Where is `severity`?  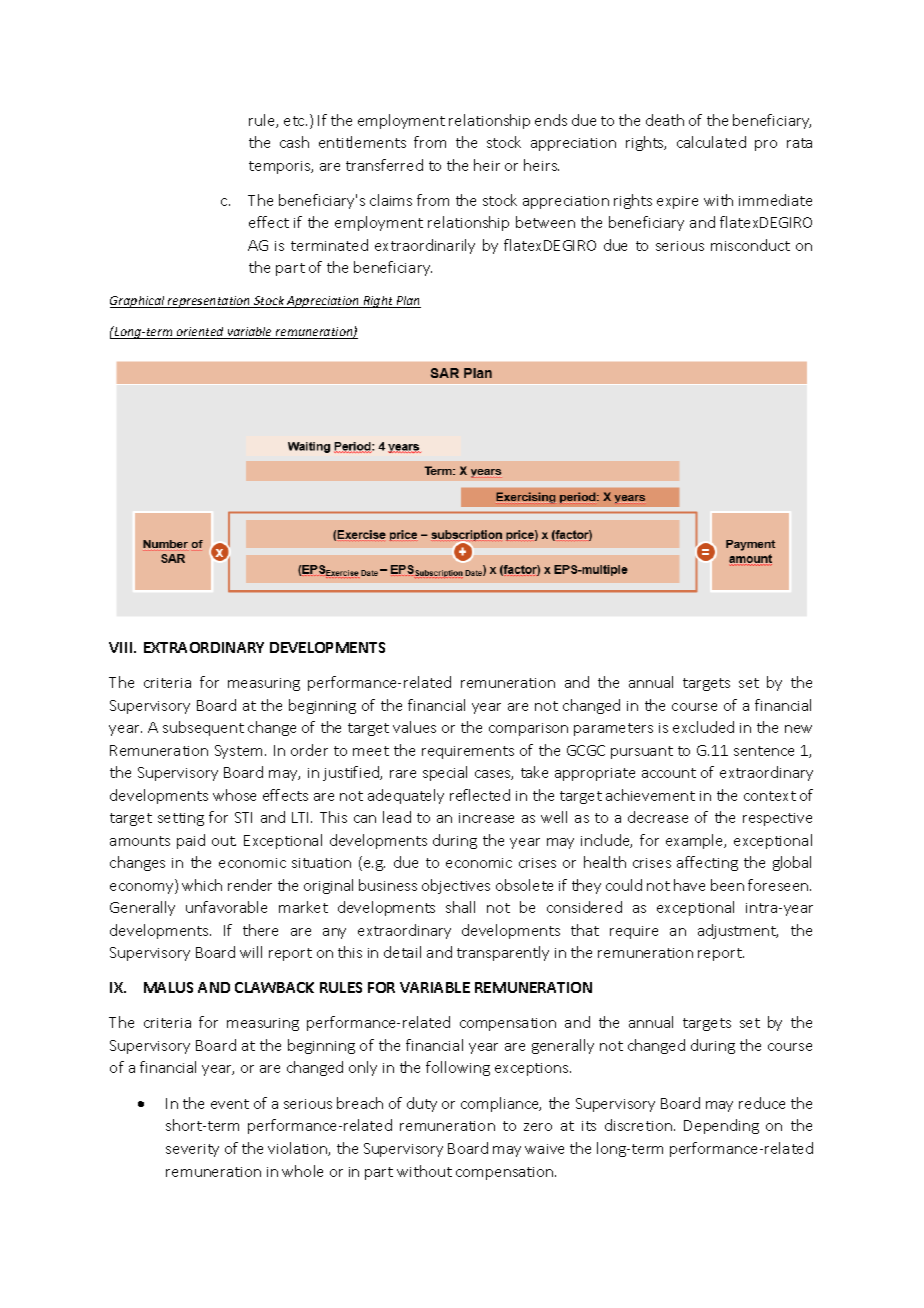
severity is located at coordinates (192, 1150).
